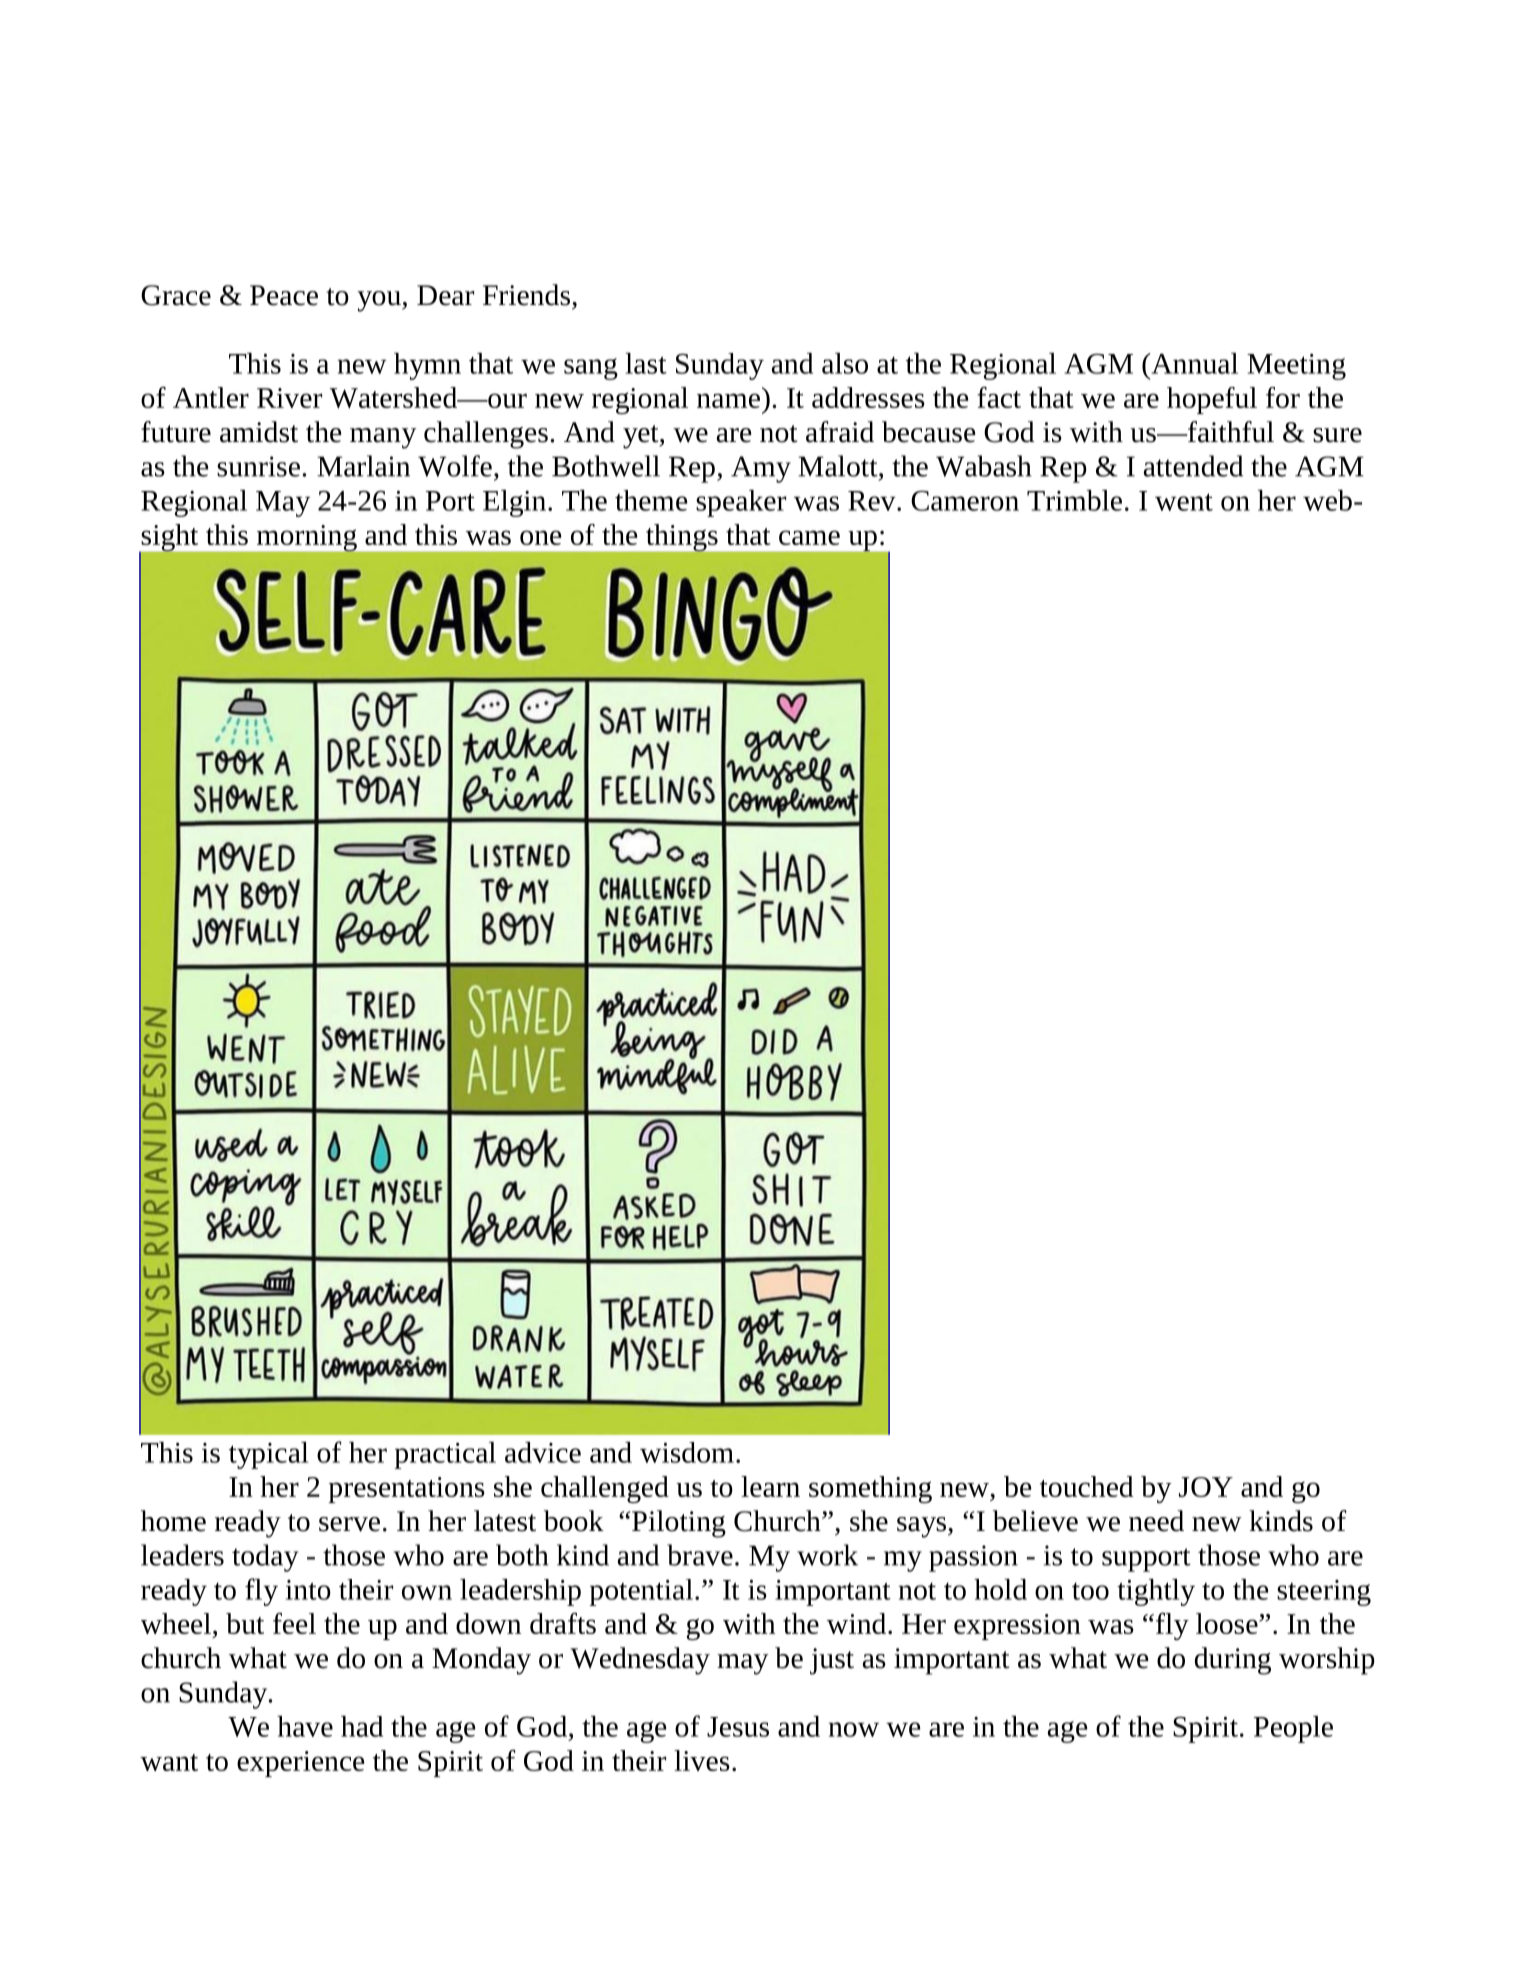 This document has height=1966, width=1519. Describe the element at coordinates (741, 503) in the document. I see `speaker` at that location.
